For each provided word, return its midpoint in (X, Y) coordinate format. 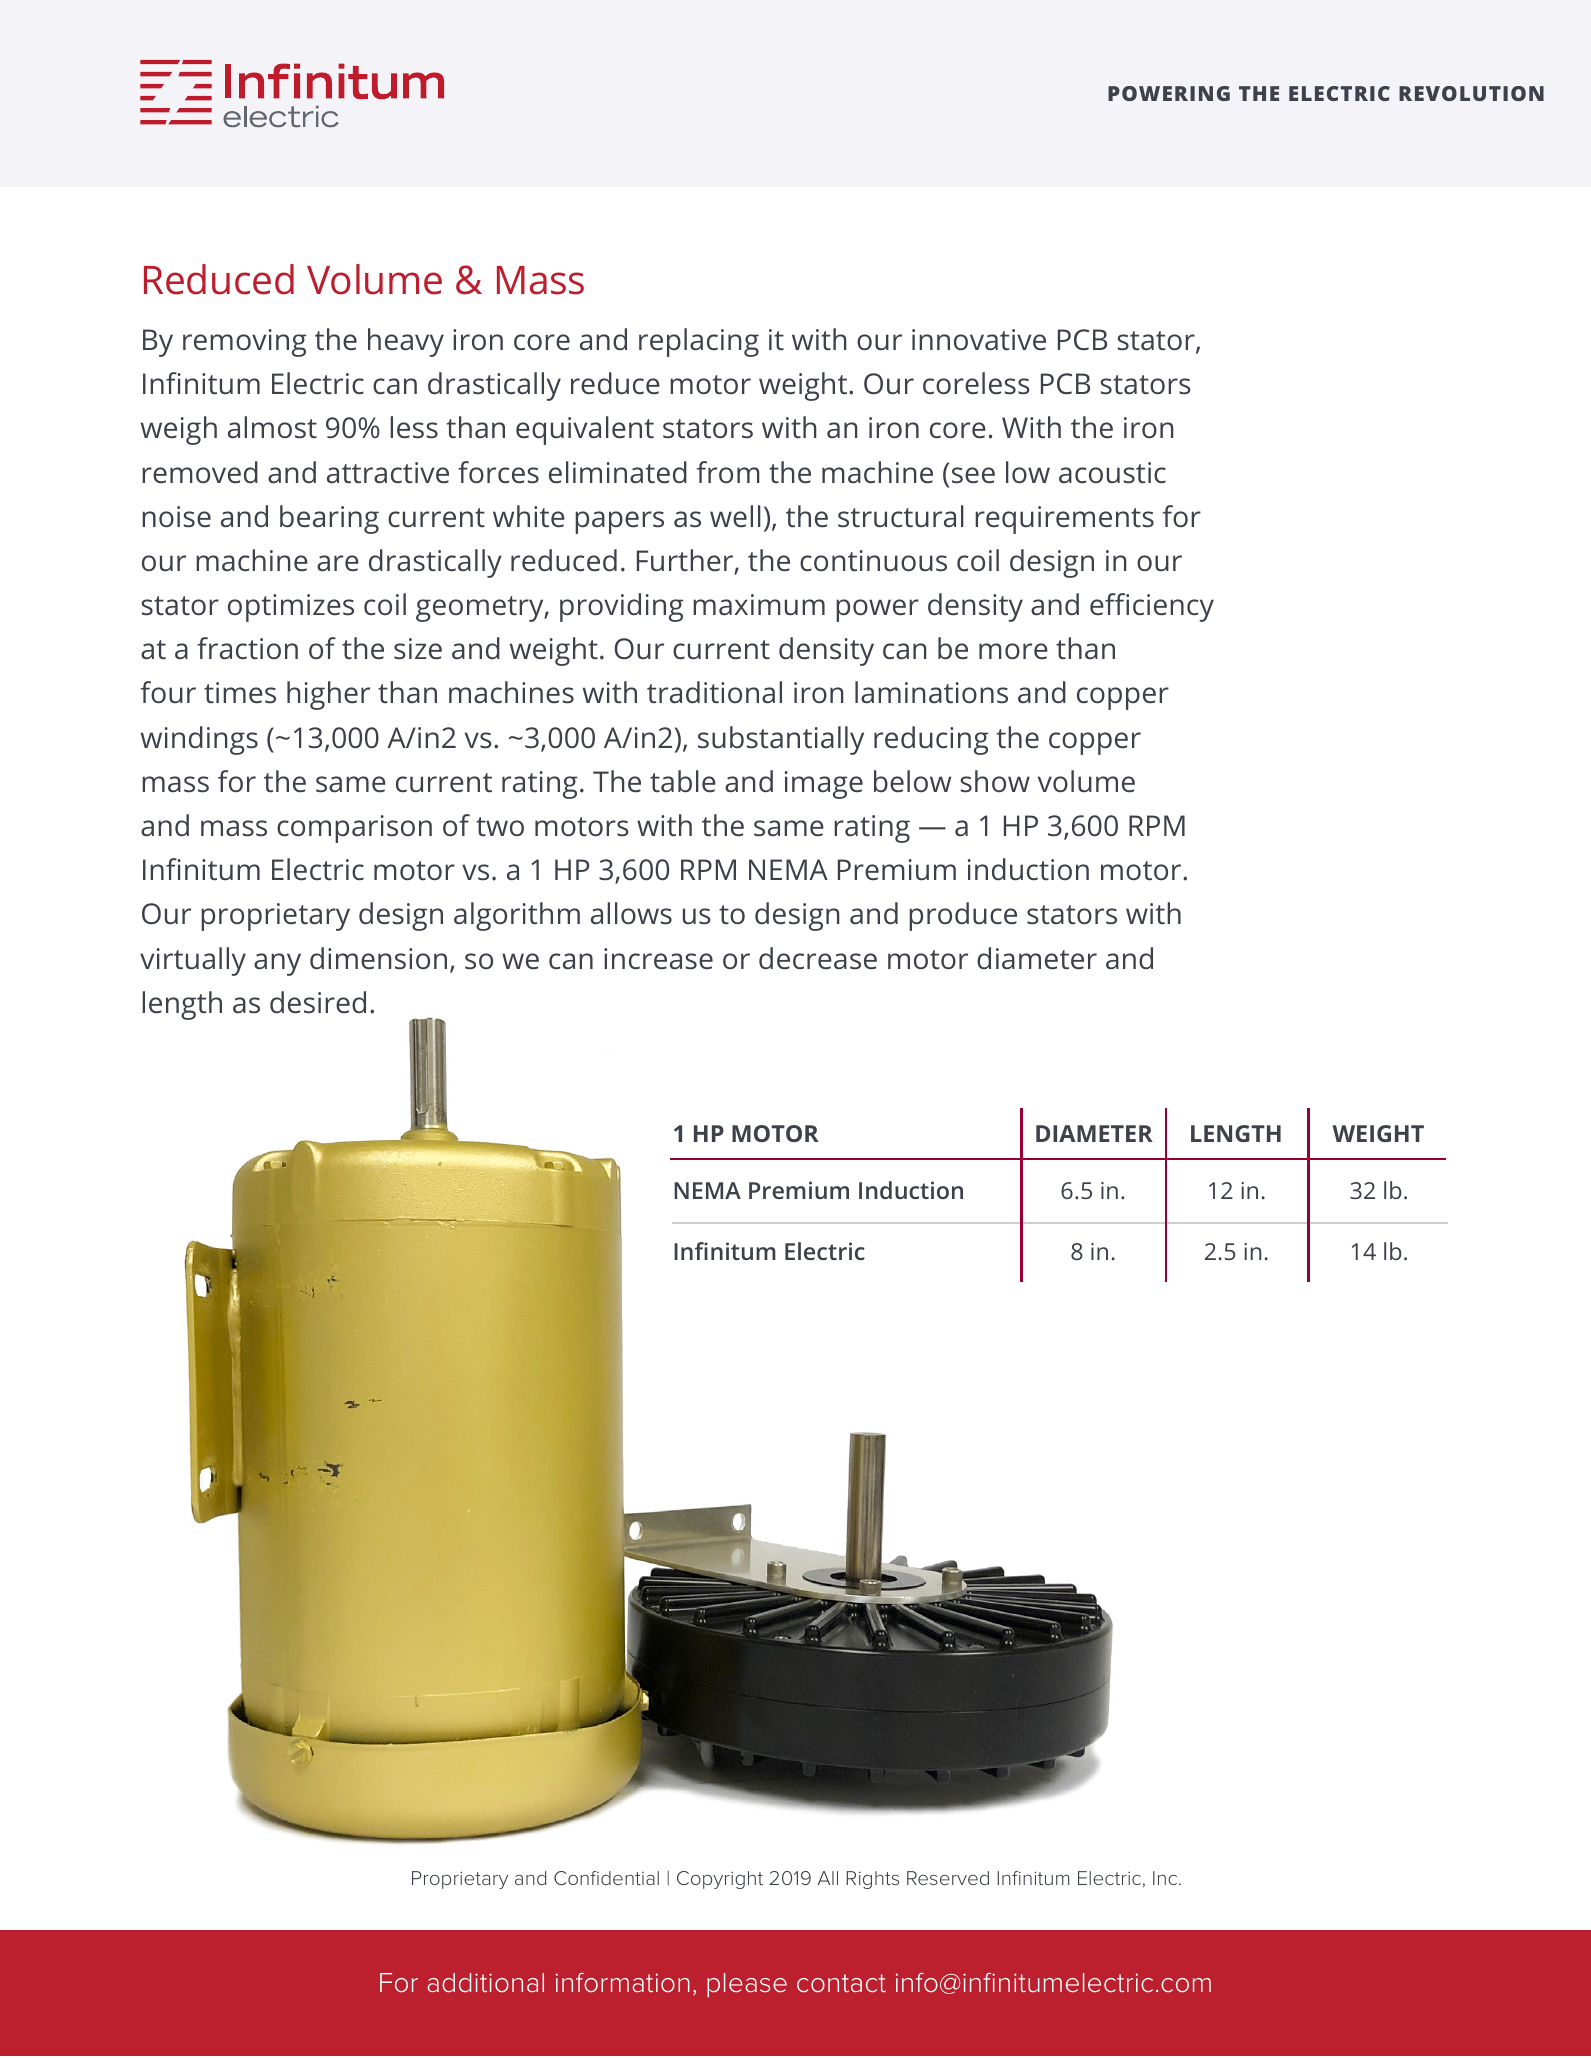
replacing (699, 342)
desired (318, 1002)
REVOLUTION (1471, 93)
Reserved (948, 1878)
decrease (818, 958)
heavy (406, 342)
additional (485, 1983)
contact (841, 1983)
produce (963, 916)
